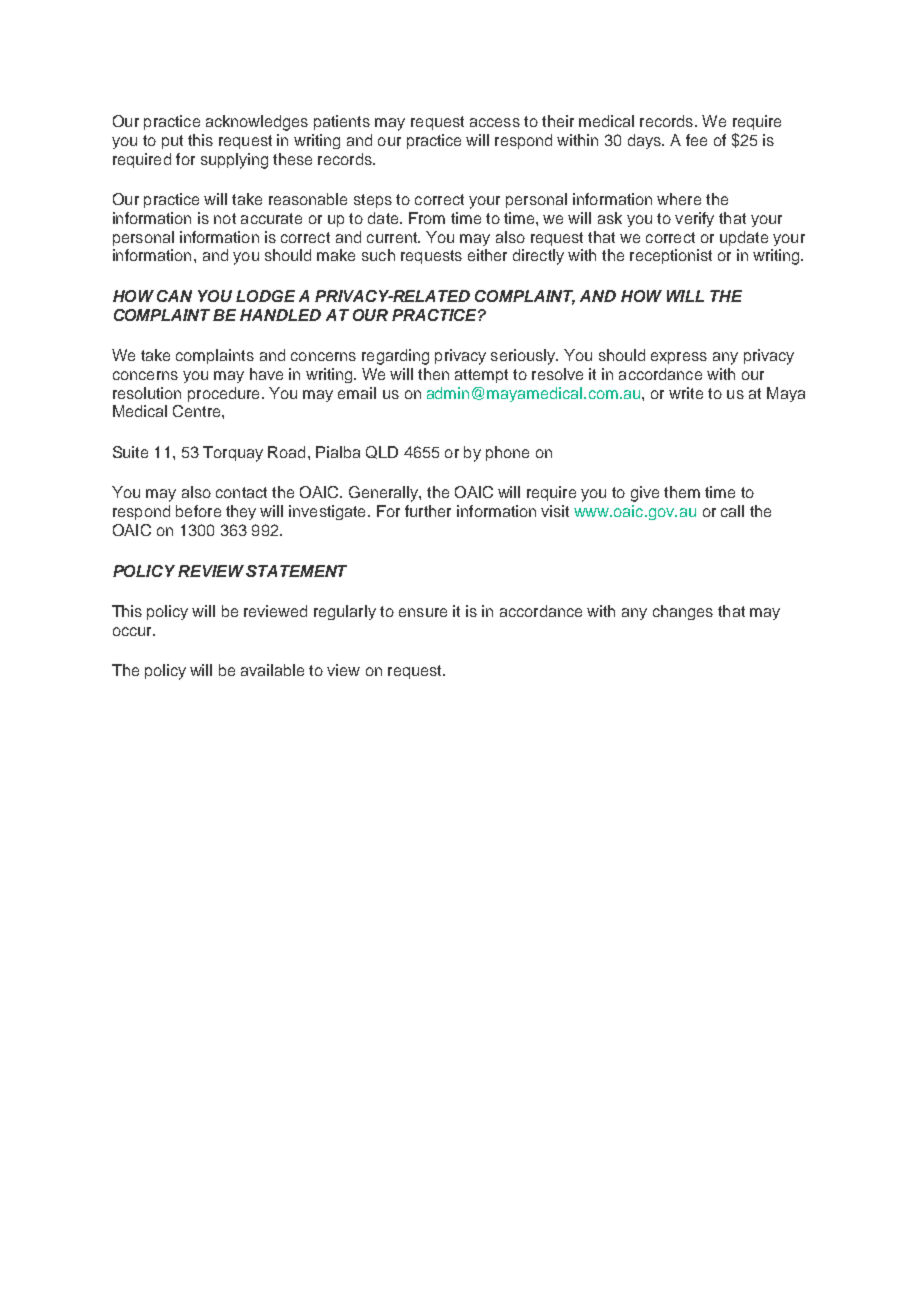  What do you see at coordinates (686, 393) in the page?
I see `write` at bounding box center [686, 393].
